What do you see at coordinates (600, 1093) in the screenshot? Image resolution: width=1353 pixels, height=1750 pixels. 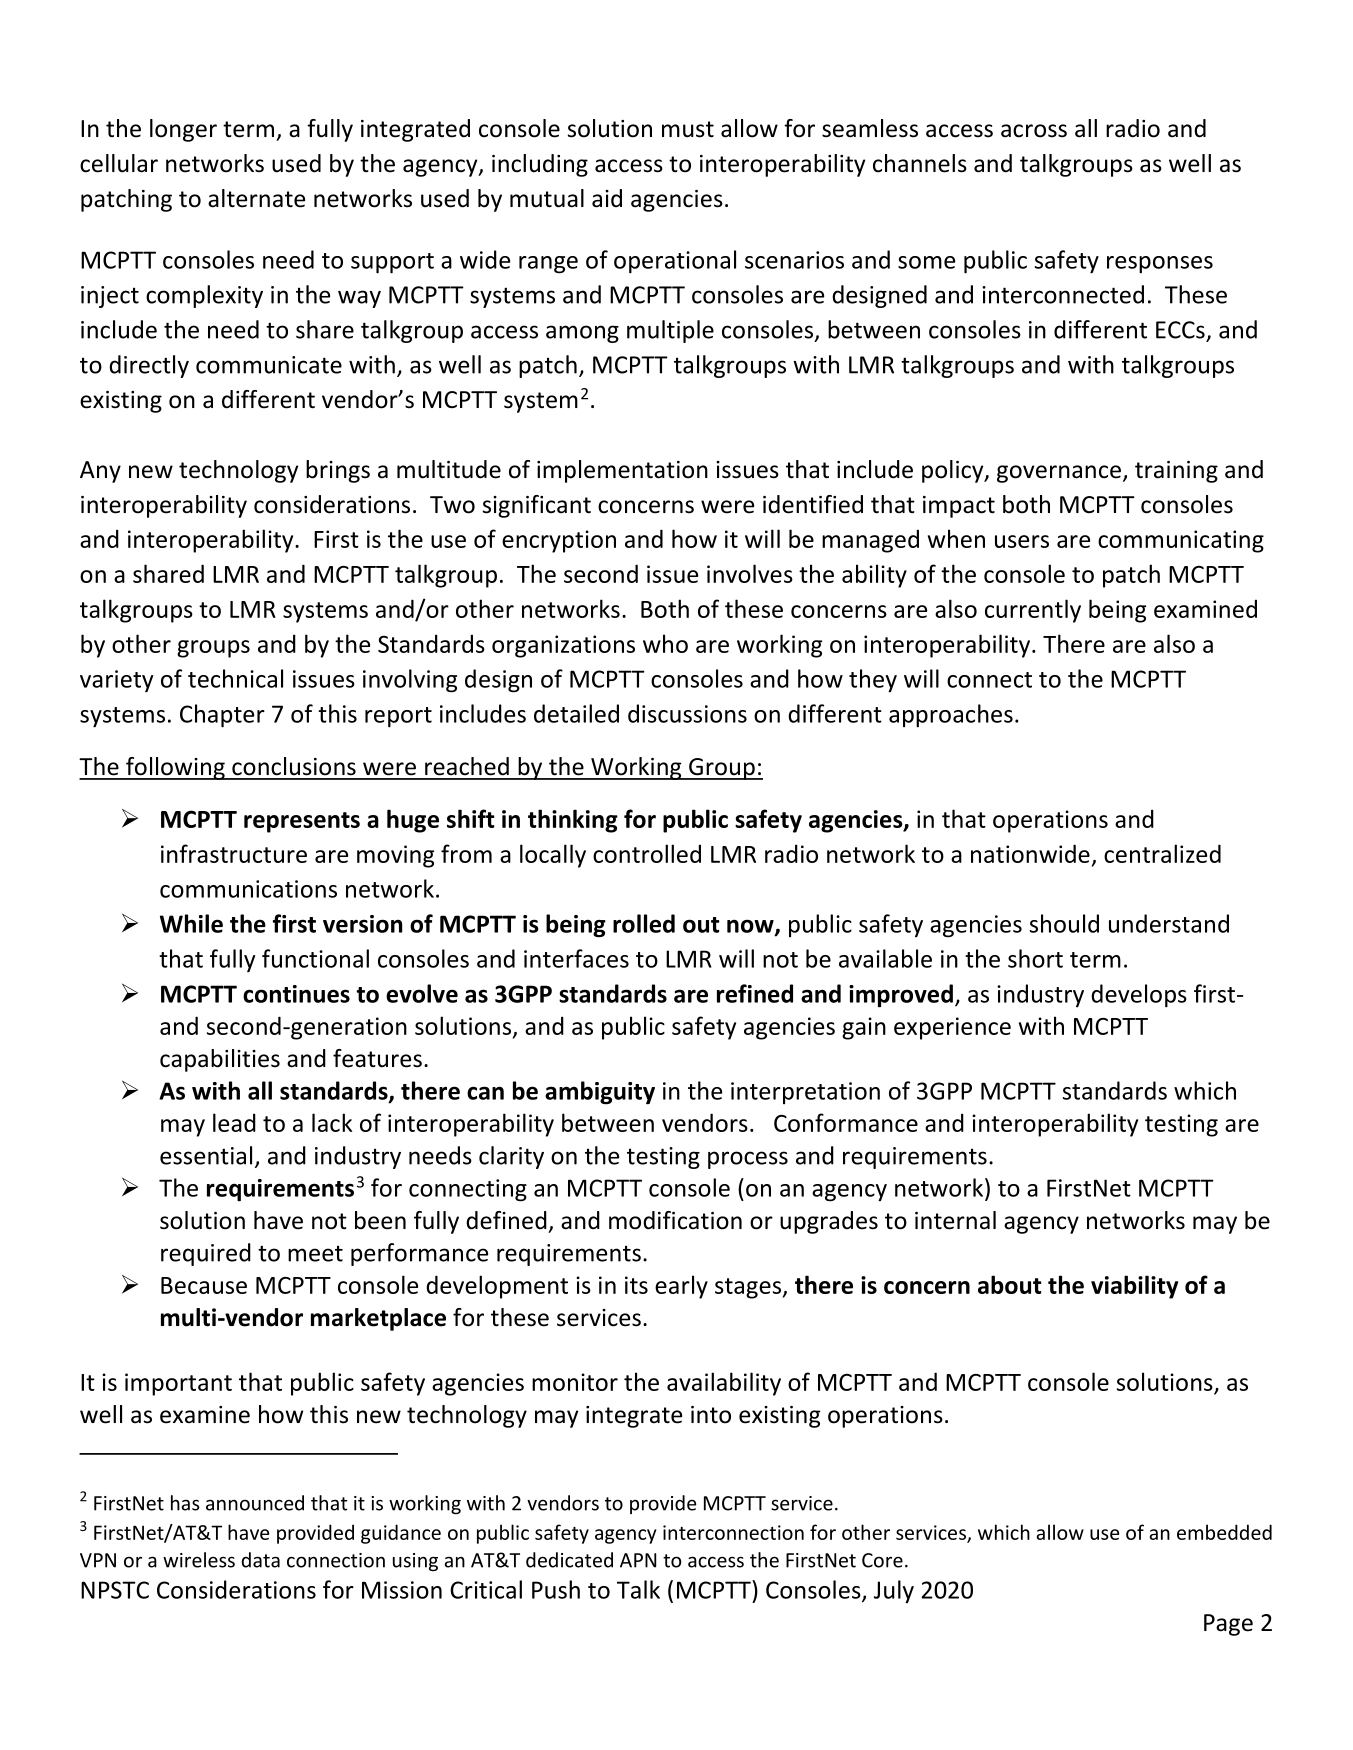 I see `ambiguity` at bounding box center [600, 1093].
